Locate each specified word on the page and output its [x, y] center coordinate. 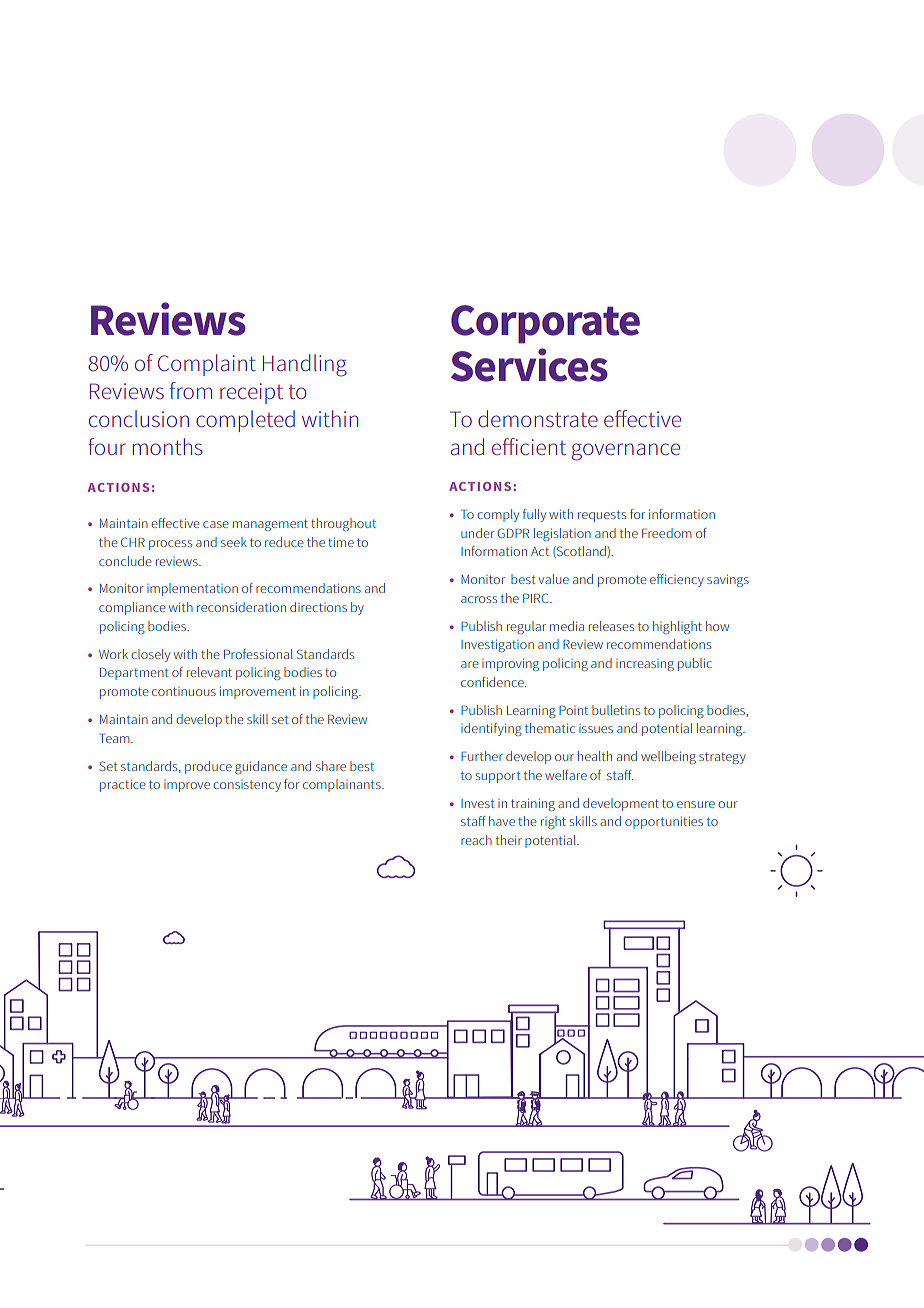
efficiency [677, 580]
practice [123, 785]
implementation [192, 589]
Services [529, 365]
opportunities [664, 822]
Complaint [207, 365]
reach [476, 840]
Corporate [545, 324]
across [479, 599]
